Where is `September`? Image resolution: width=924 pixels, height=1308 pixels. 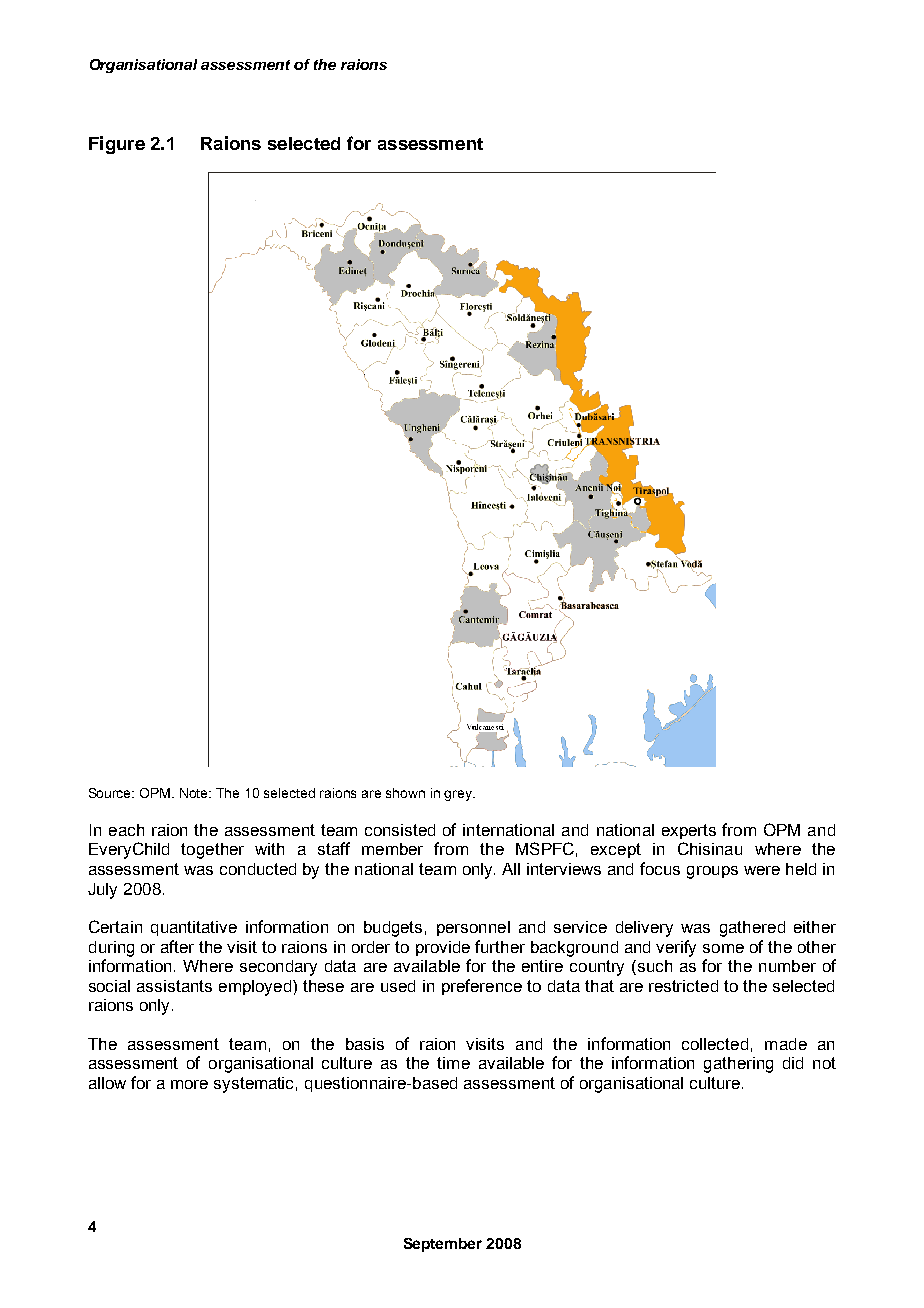
September is located at coordinates (443, 1245).
